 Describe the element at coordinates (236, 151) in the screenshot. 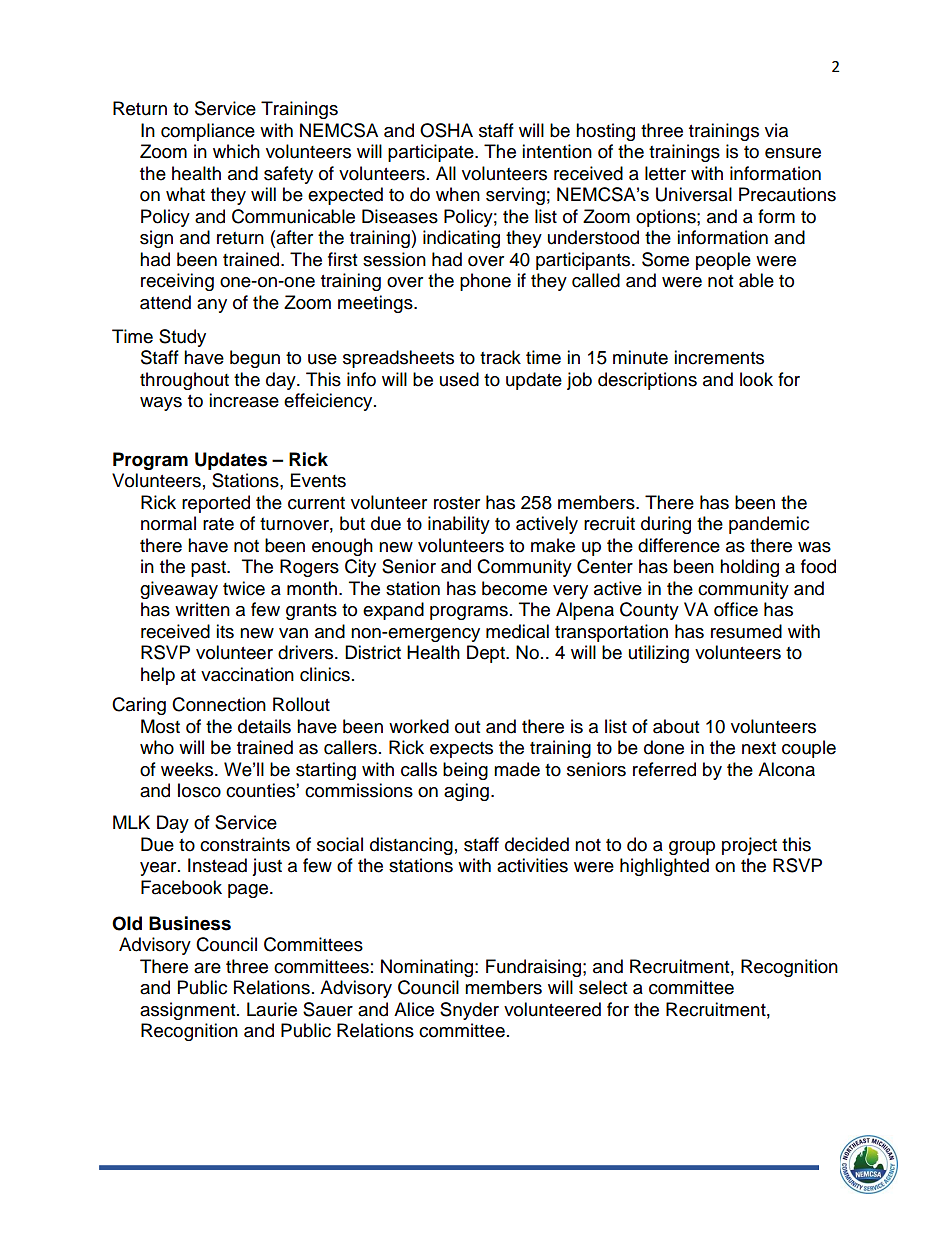

I see `which` at that location.
